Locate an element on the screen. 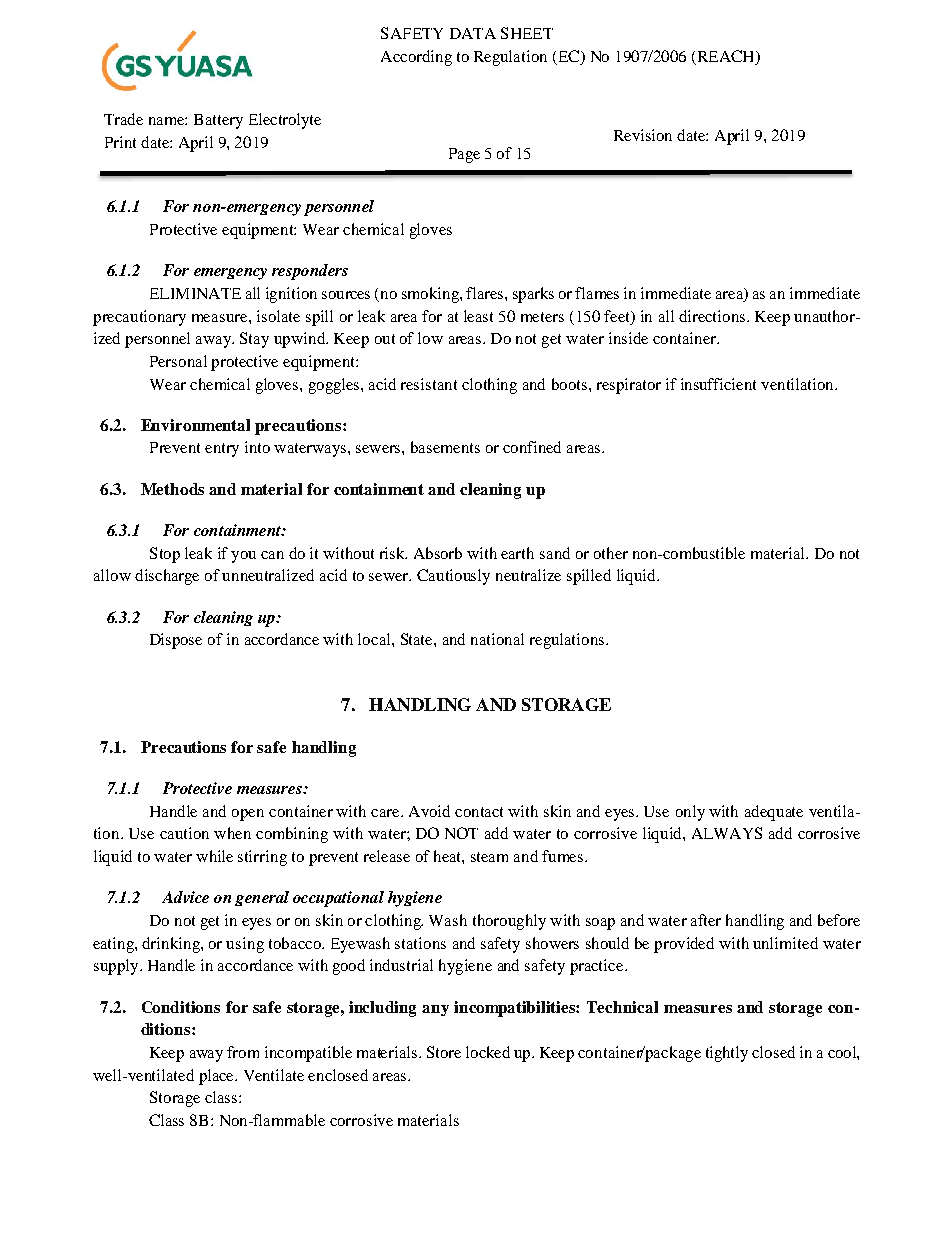 This screenshot has height=1233, width=952. other is located at coordinates (611, 553).
